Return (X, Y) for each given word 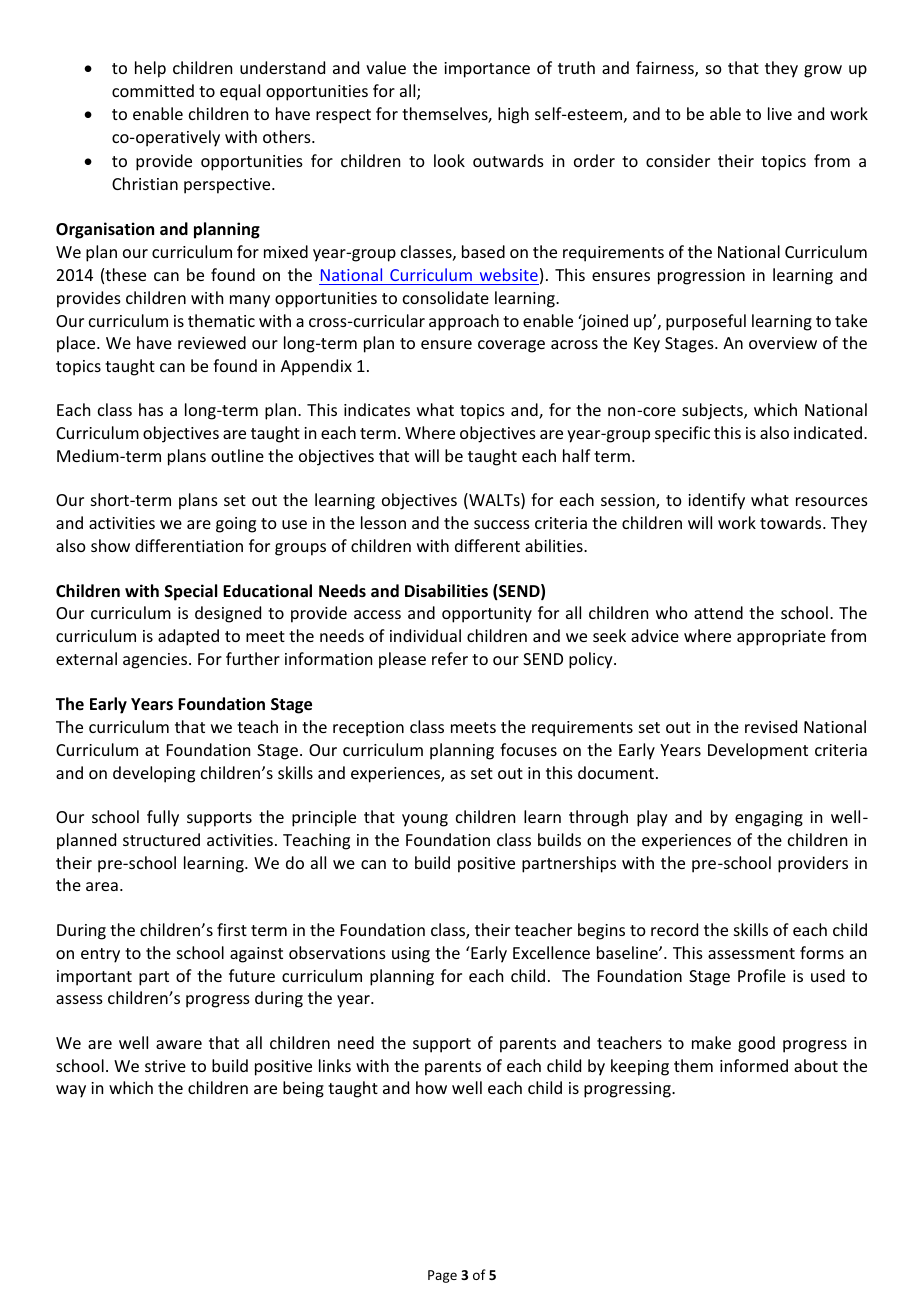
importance (487, 70)
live (780, 113)
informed (754, 1065)
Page (442, 1276)
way (71, 1091)
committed (153, 90)
